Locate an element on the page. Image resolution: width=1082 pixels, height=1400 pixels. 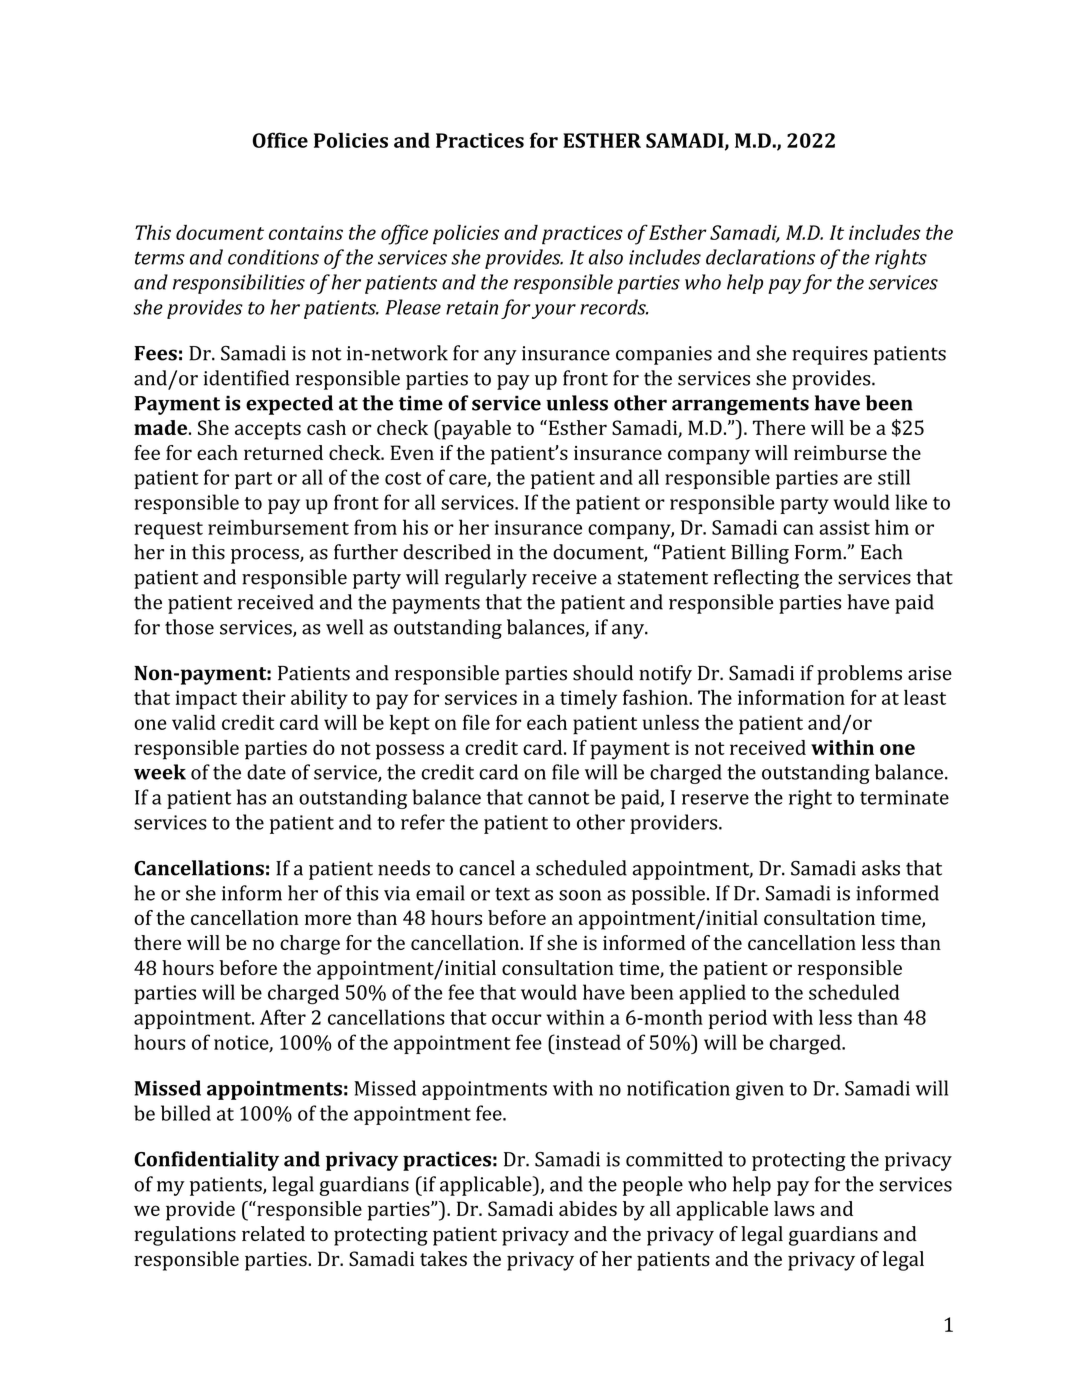
declarations is located at coordinates (760, 257).
